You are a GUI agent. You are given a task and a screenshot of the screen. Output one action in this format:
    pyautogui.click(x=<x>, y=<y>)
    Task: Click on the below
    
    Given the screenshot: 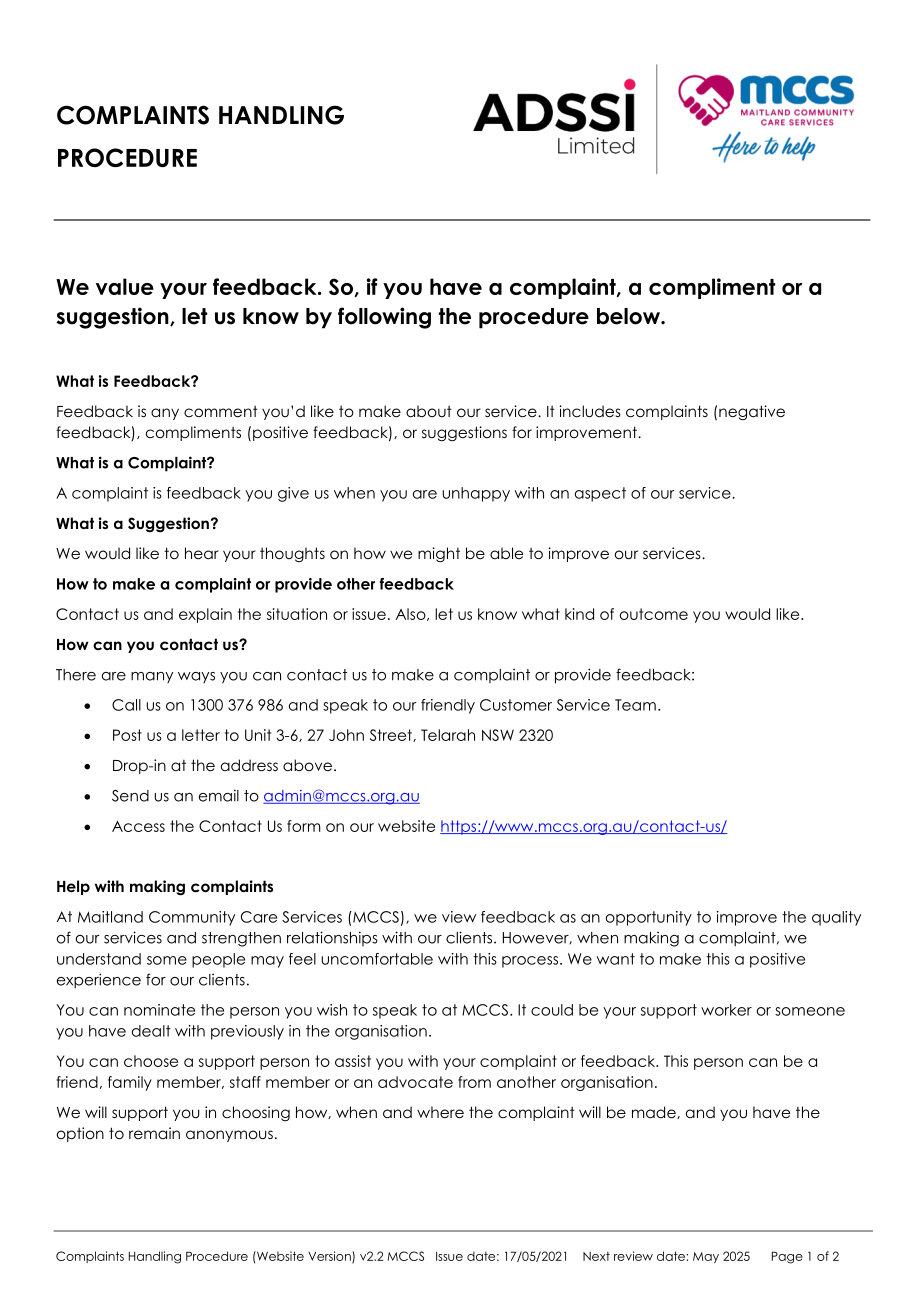 What is the action you would take?
    pyautogui.click(x=629, y=316)
